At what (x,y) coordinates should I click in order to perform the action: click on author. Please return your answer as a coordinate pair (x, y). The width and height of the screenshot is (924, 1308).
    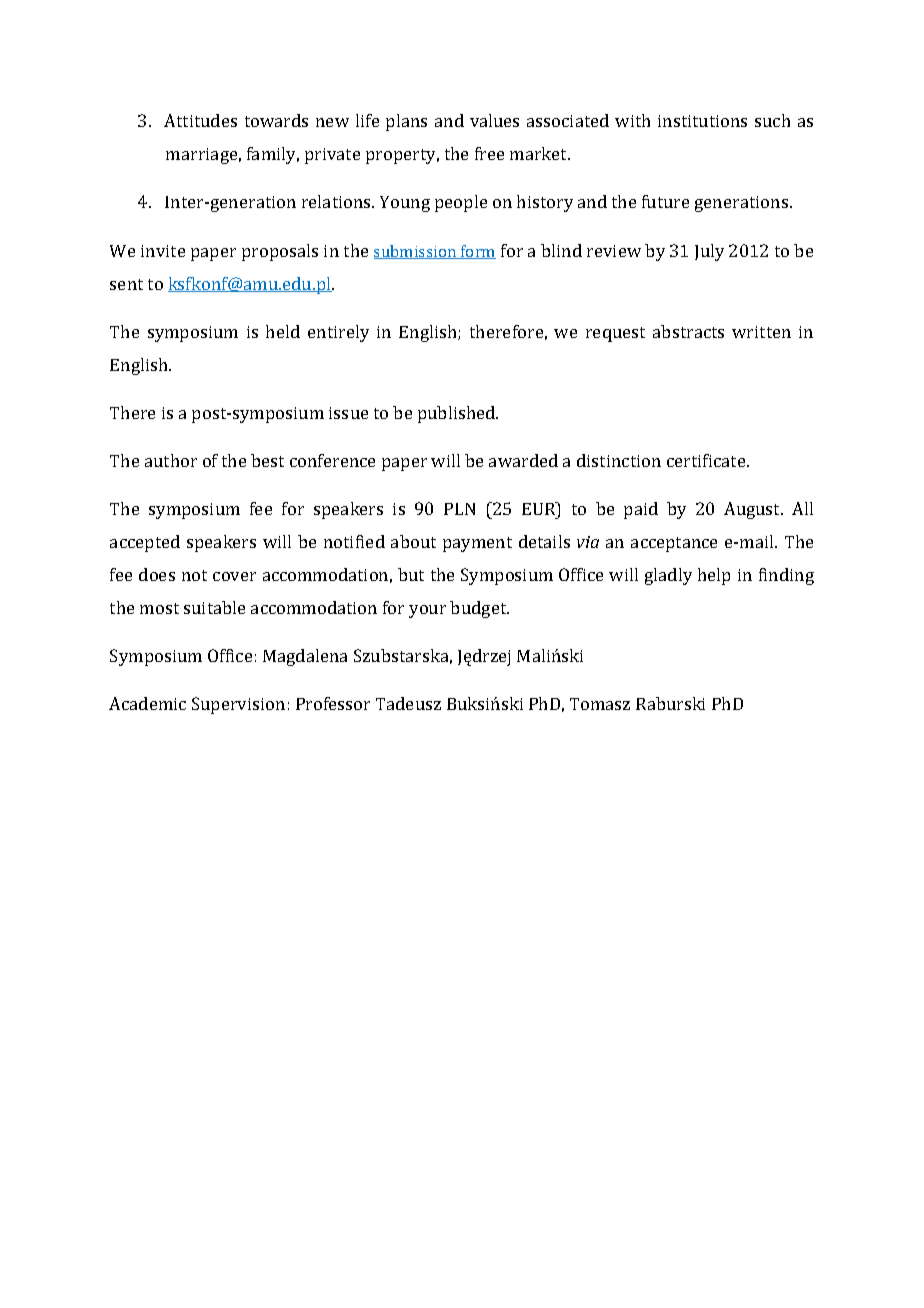
    Looking at the image, I should click on (171, 460).
